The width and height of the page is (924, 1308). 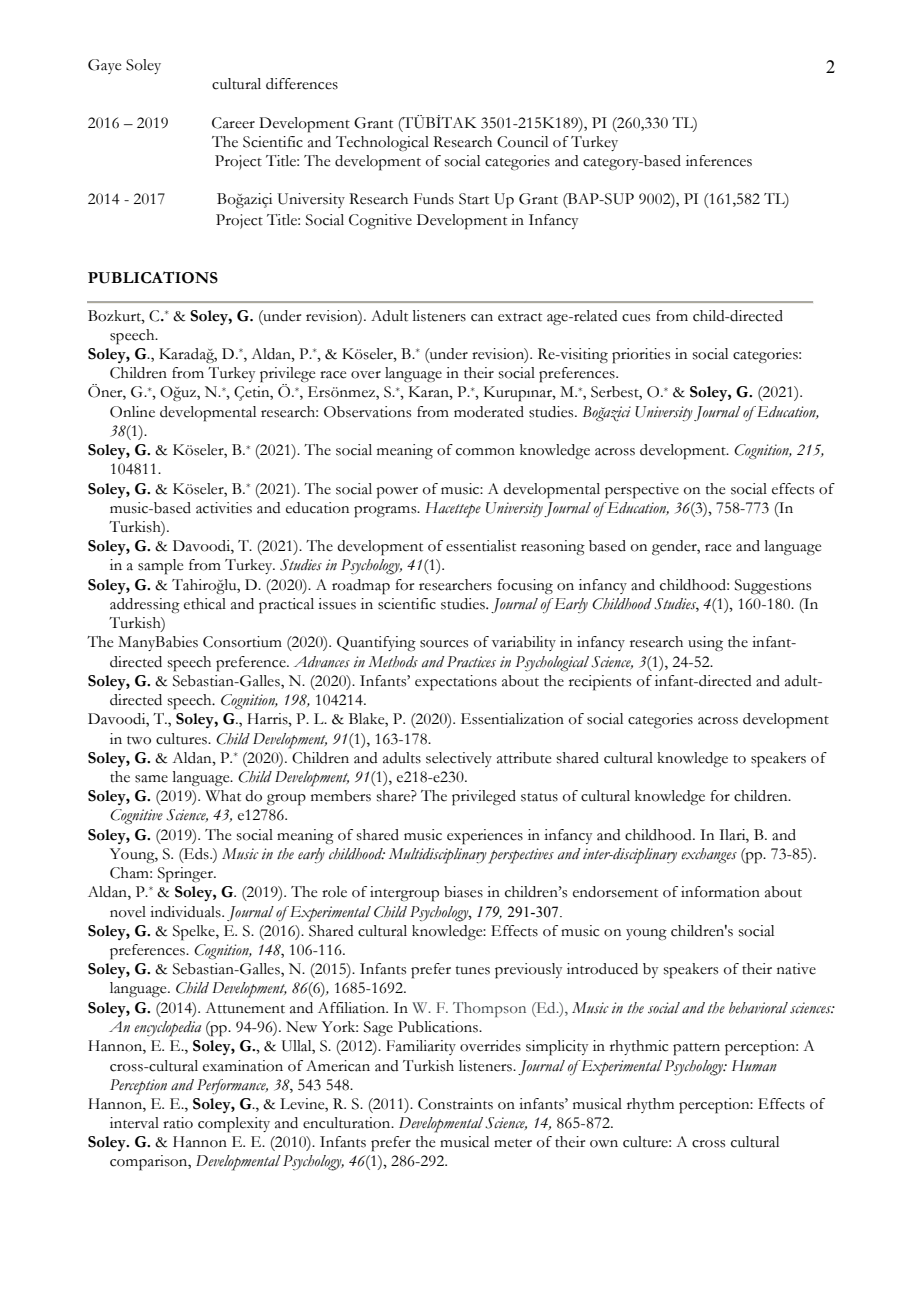 What do you see at coordinates (234, 1125) in the page?
I see `complexity` at bounding box center [234, 1125].
